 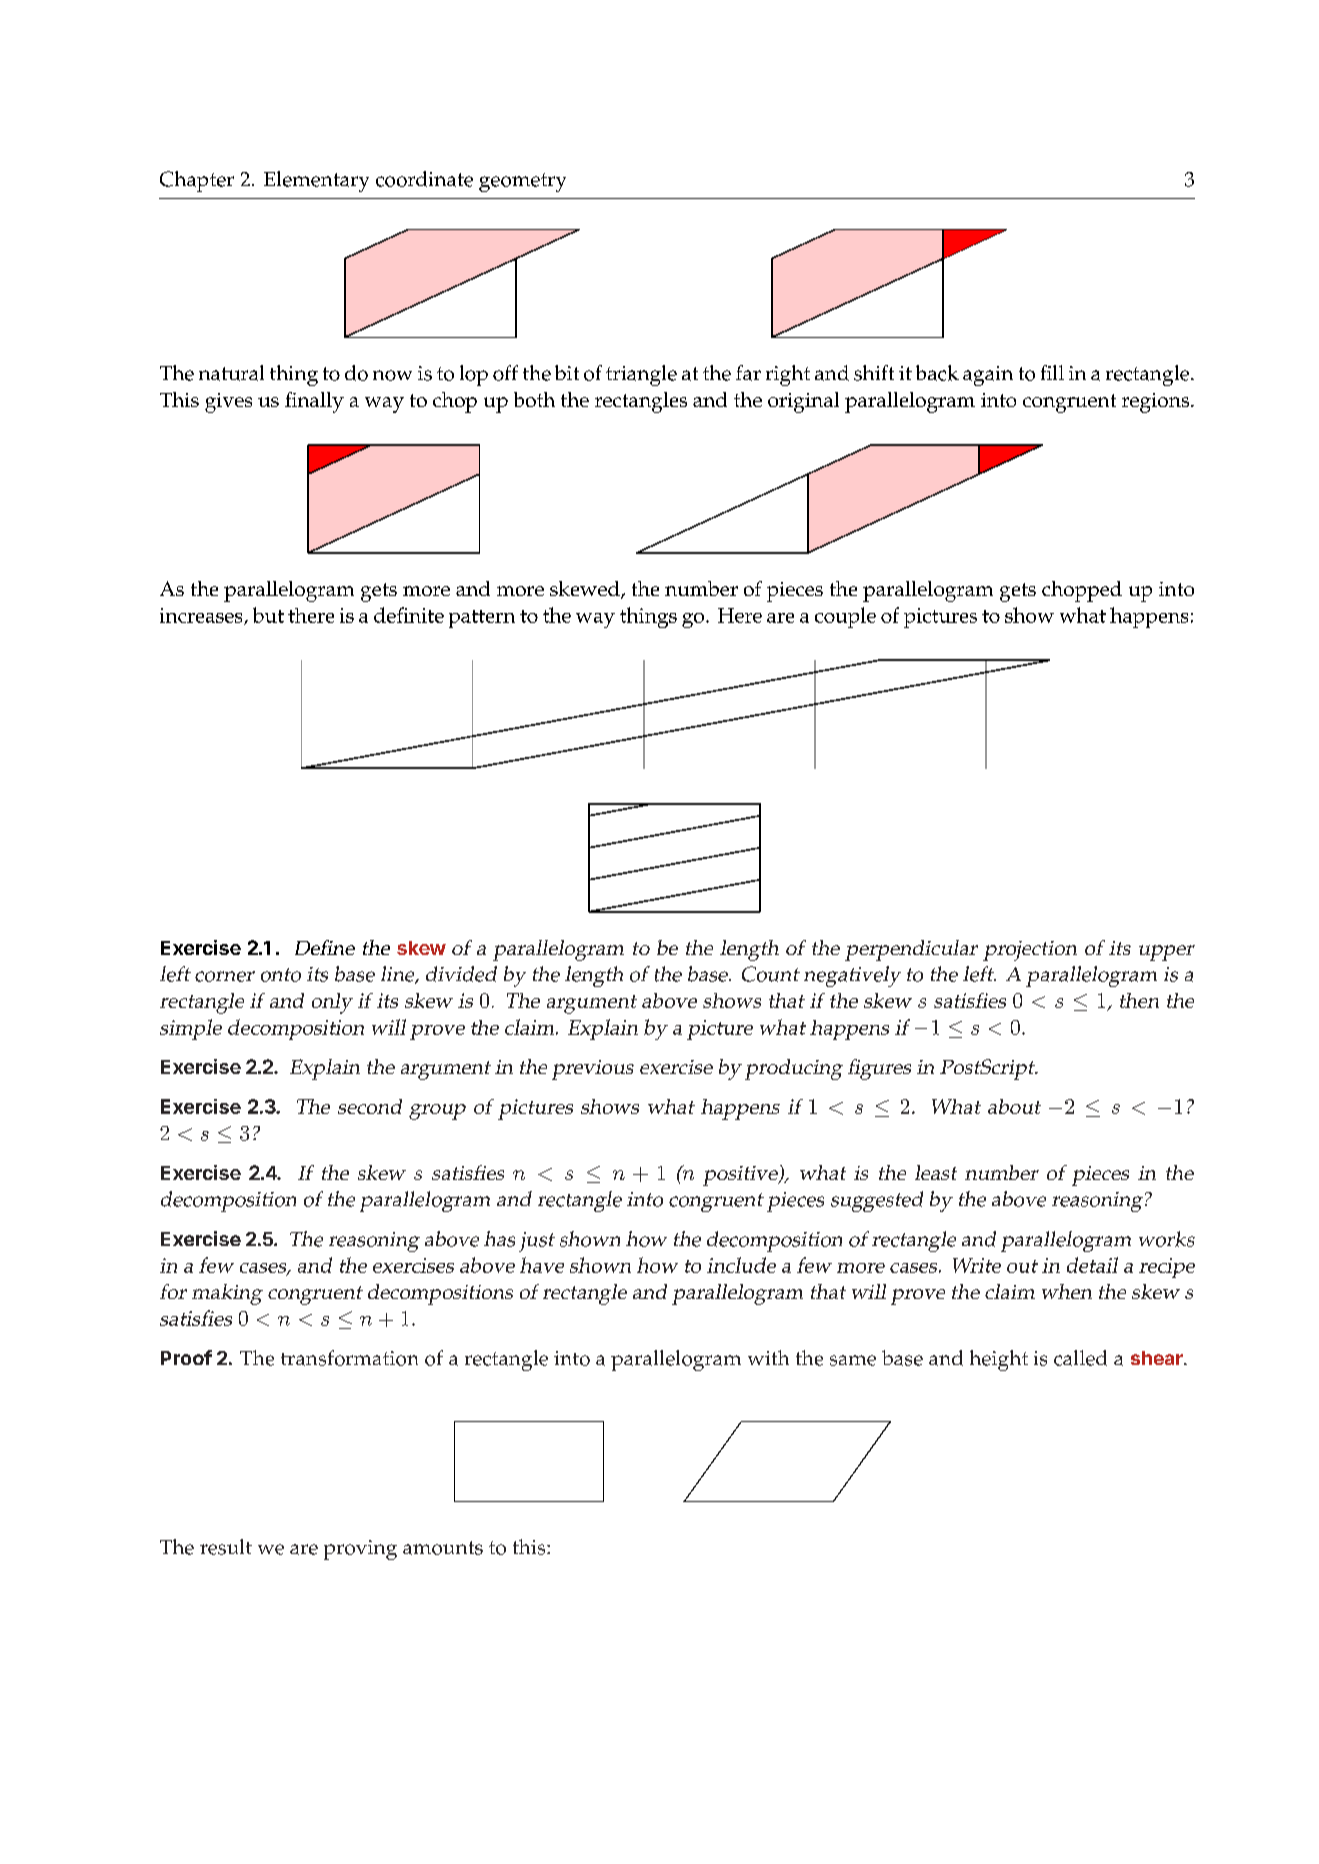 What do you see at coordinates (316, 181) in the screenshot?
I see `Elementary` at bounding box center [316, 181].
